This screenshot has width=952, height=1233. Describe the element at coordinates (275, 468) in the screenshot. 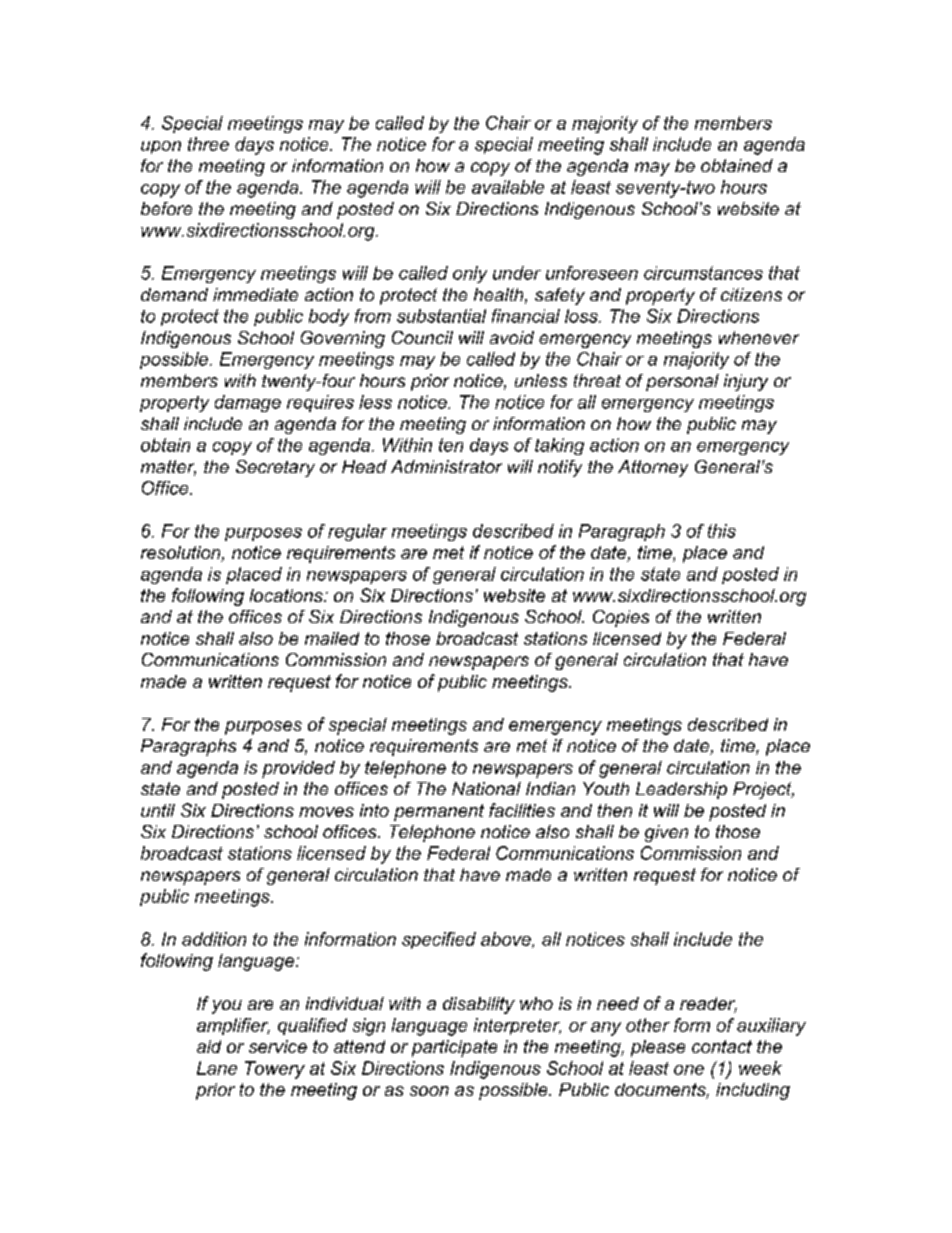

I see `Secretary` at that location.
